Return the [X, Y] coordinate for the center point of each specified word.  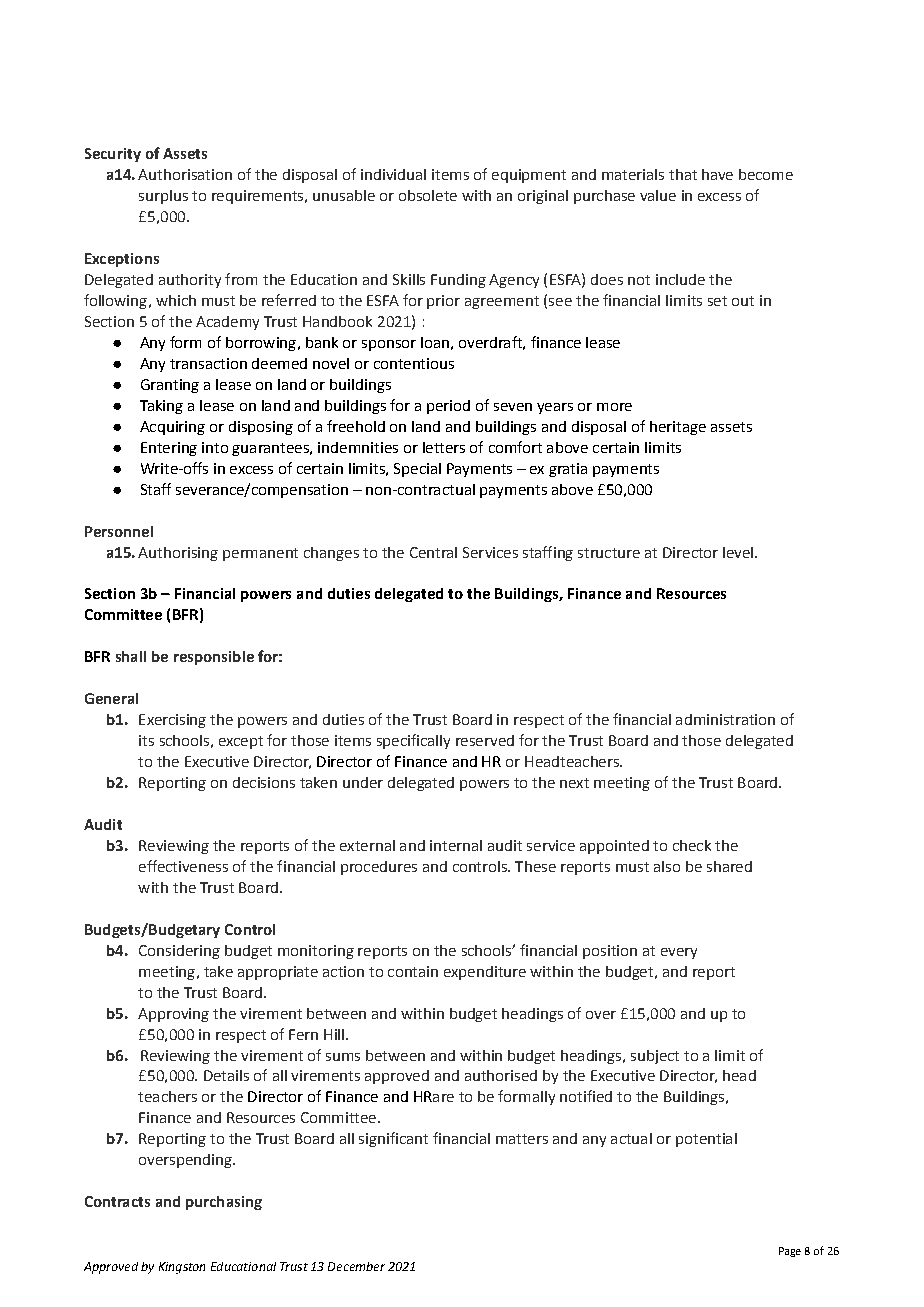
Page [790, 1252]
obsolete [428, 195]
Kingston [182, 1268]
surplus [163, 197]
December [356, 1266]
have [717, 174]
